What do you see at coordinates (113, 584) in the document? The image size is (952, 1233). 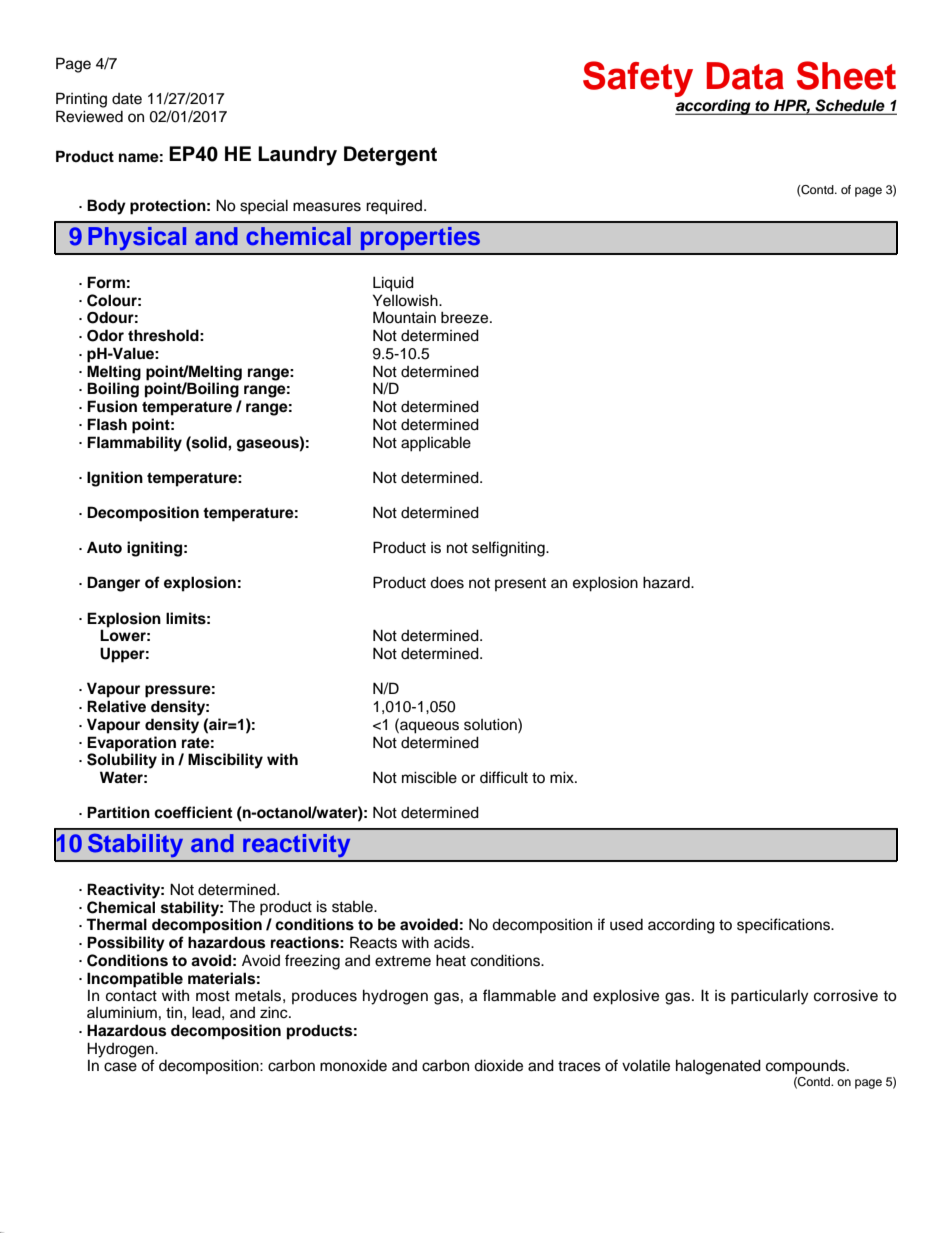 I see `Danger` at bounding box center [113, 584].
